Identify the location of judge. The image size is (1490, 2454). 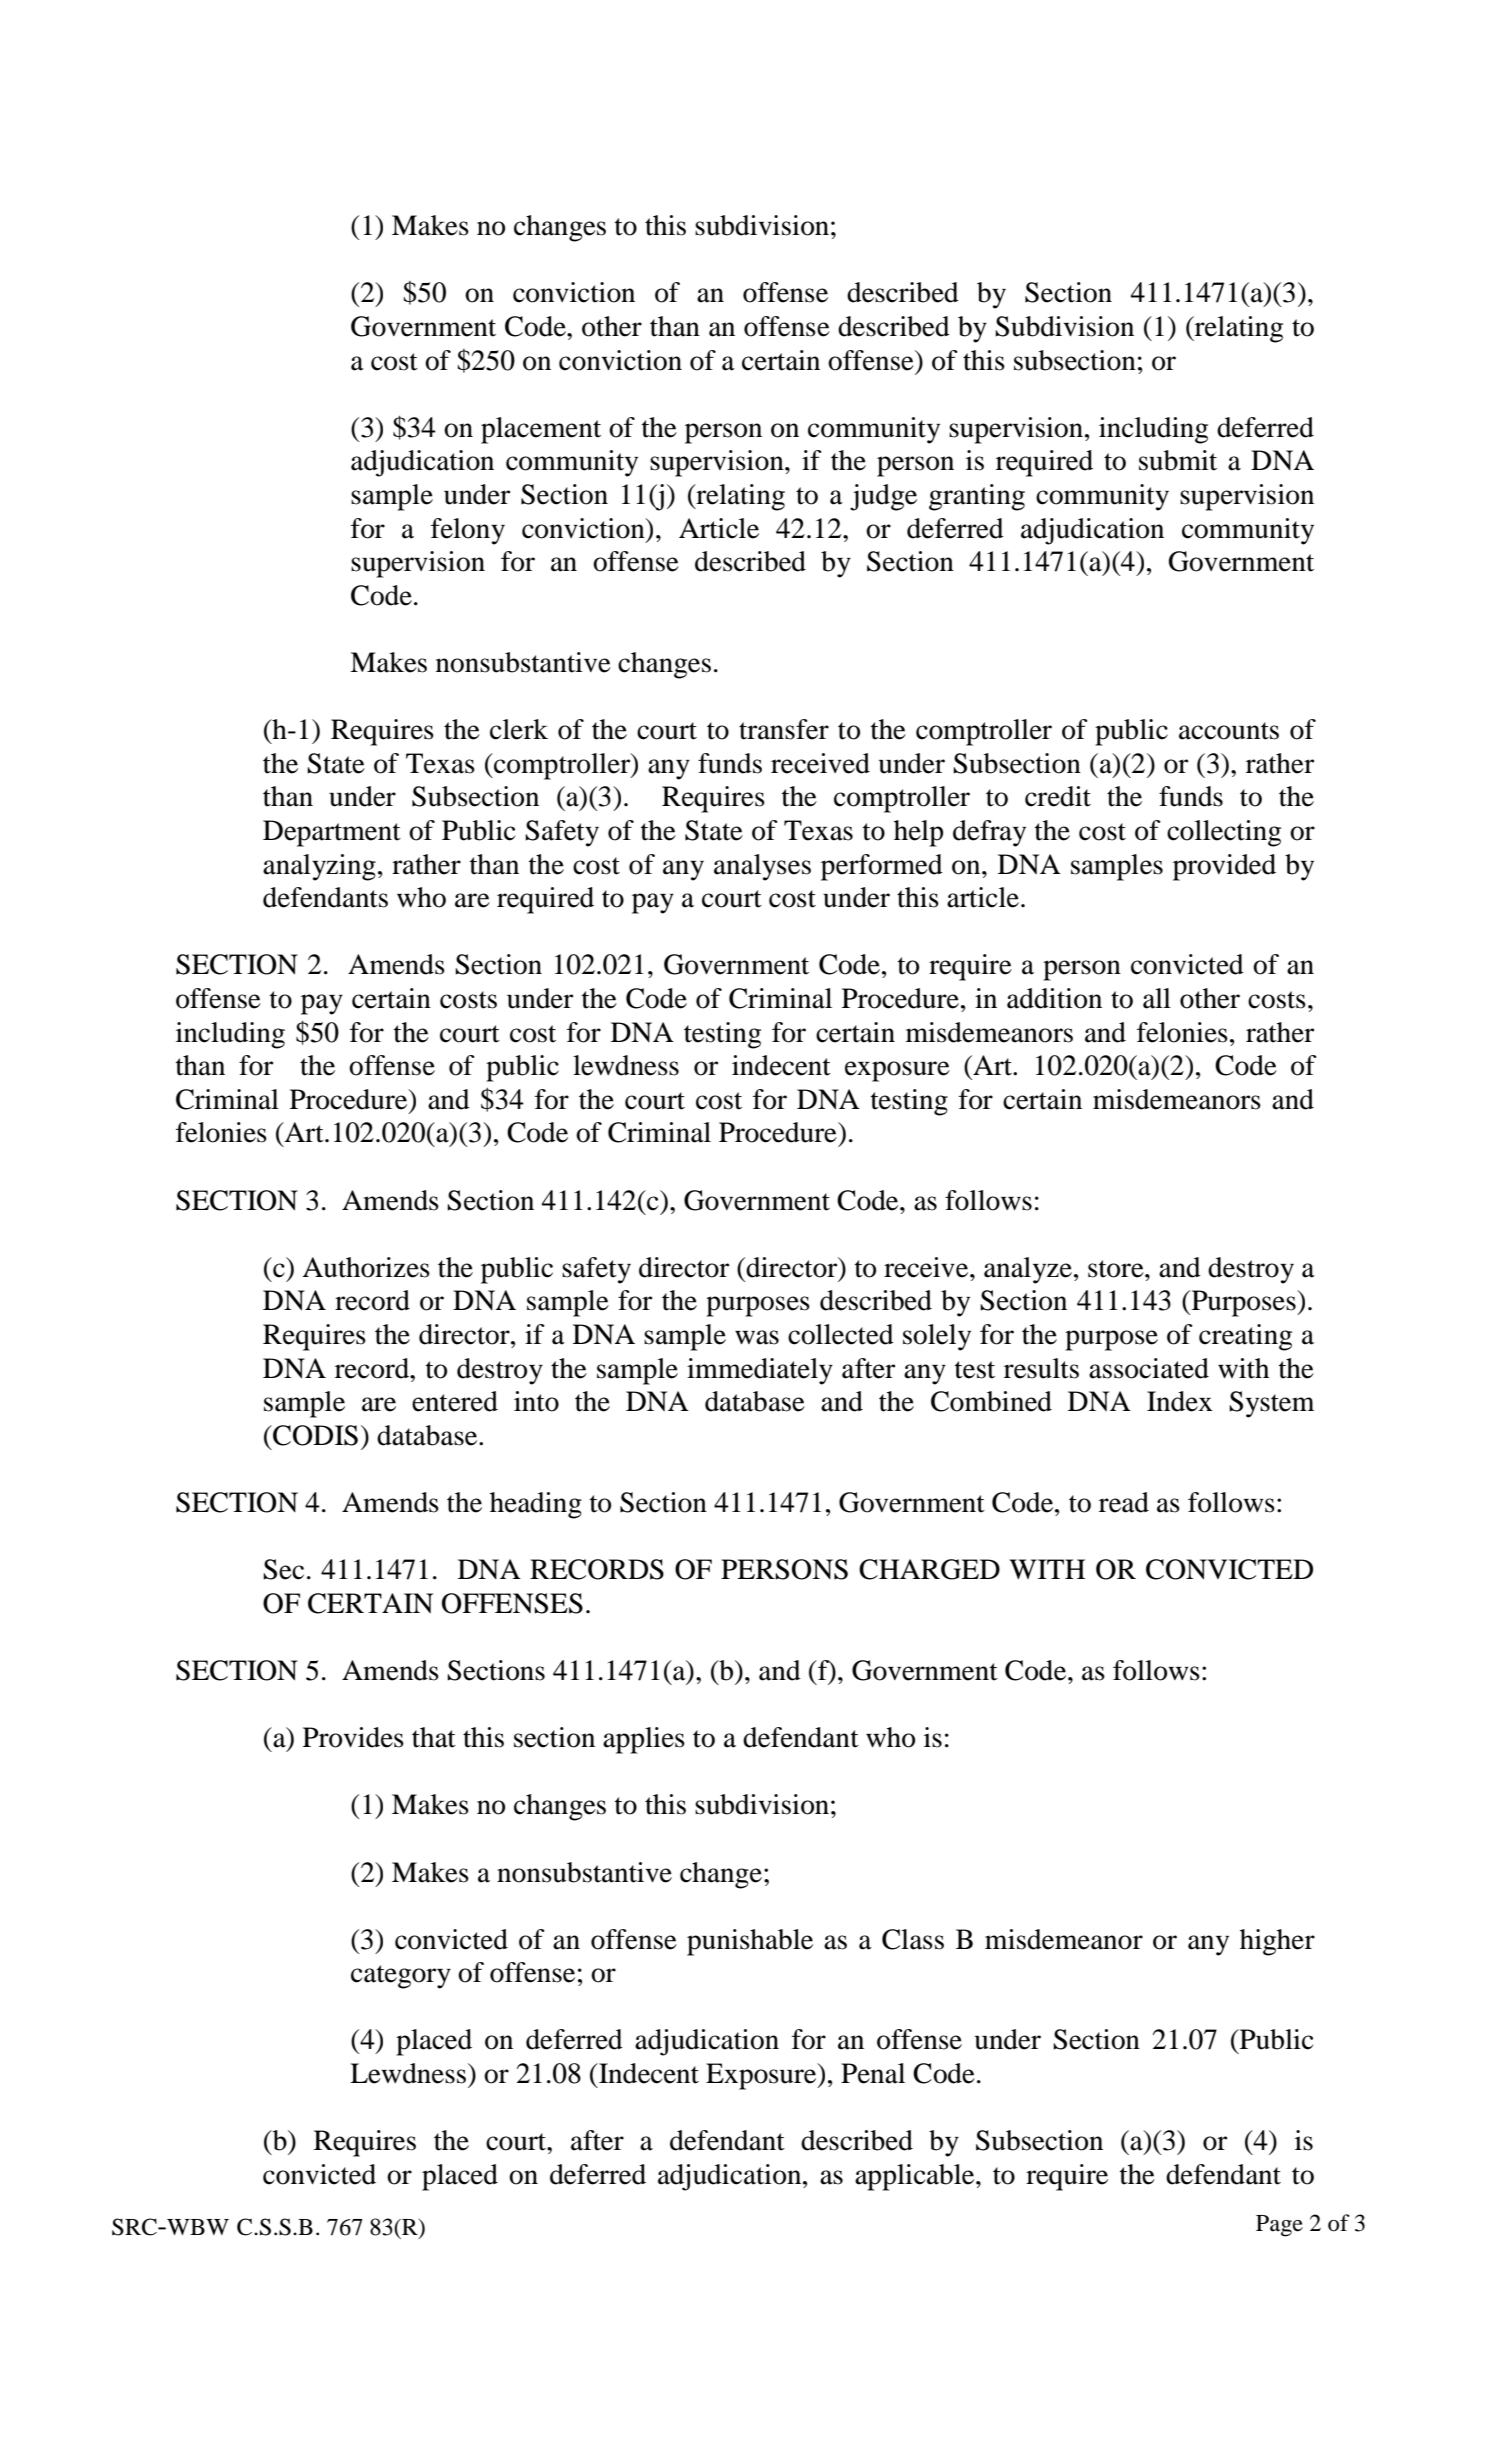
(883, 497).
